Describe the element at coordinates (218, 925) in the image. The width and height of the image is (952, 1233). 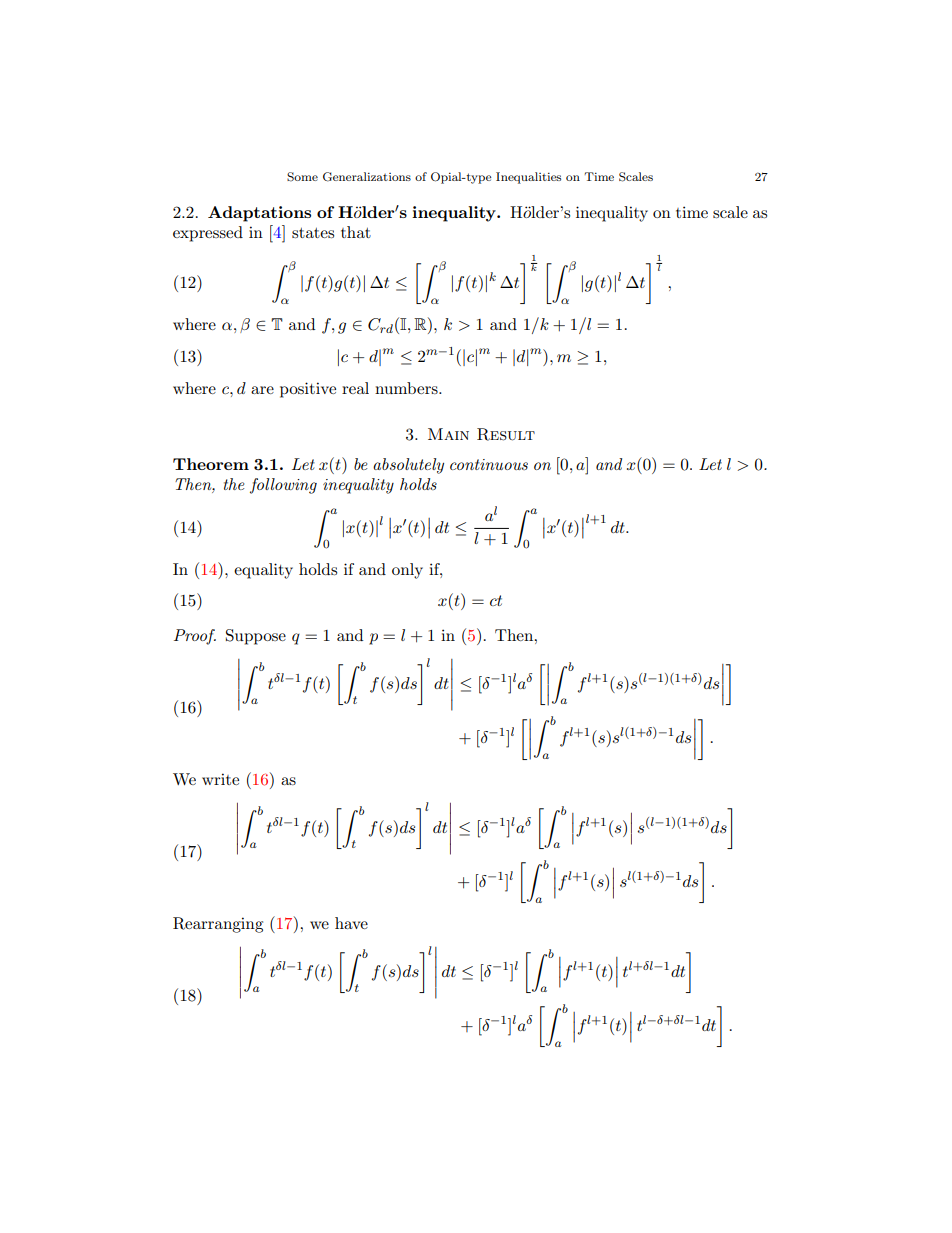
I see `Rearranging` at that location.
